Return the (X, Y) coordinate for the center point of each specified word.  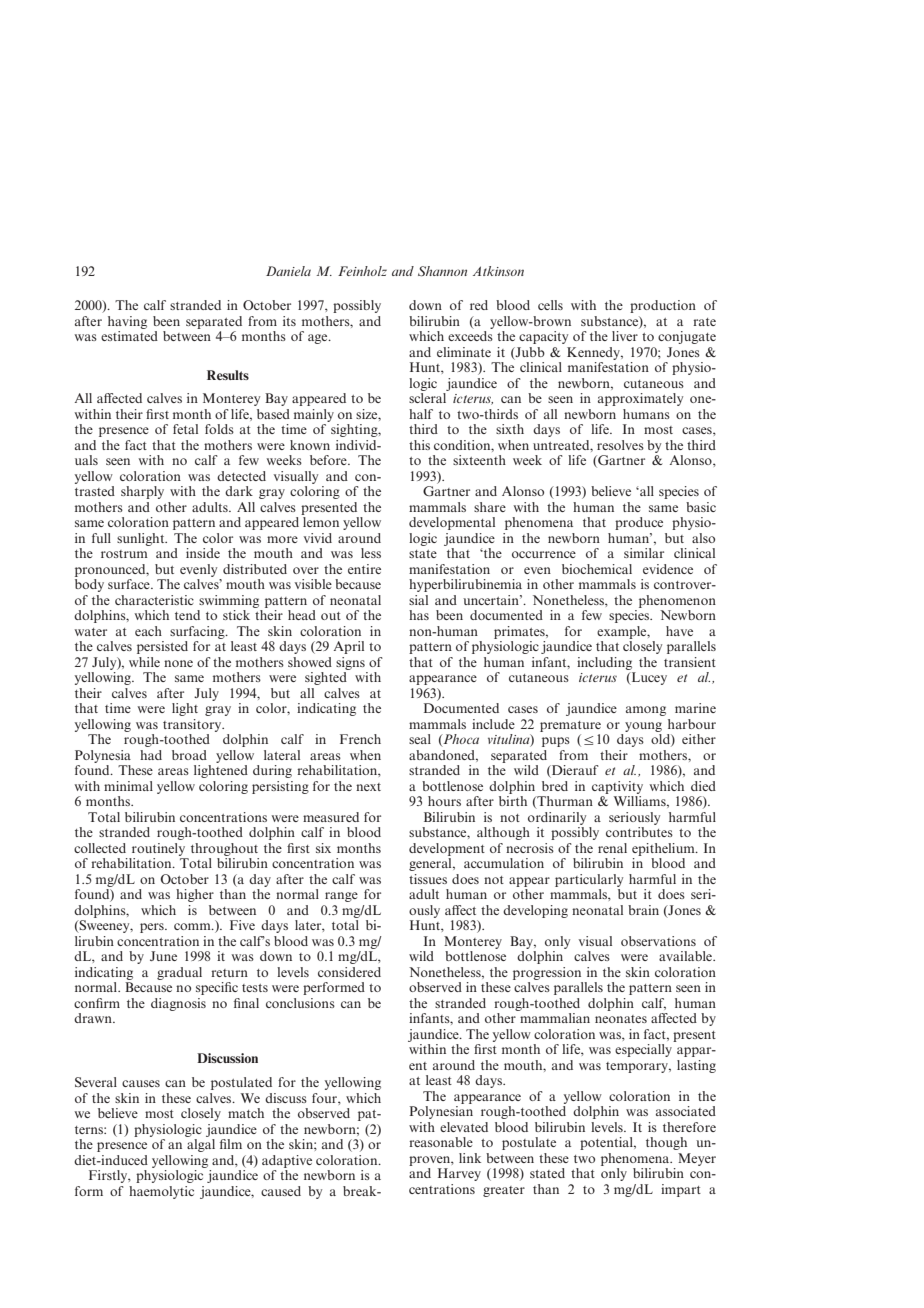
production (663, 306)
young (643, 727)
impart (681, 1190)
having (127, 322)
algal (201, 1145)
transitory (193, 725)
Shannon (442, 271)
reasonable (441, 1142)
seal (420, 739)
